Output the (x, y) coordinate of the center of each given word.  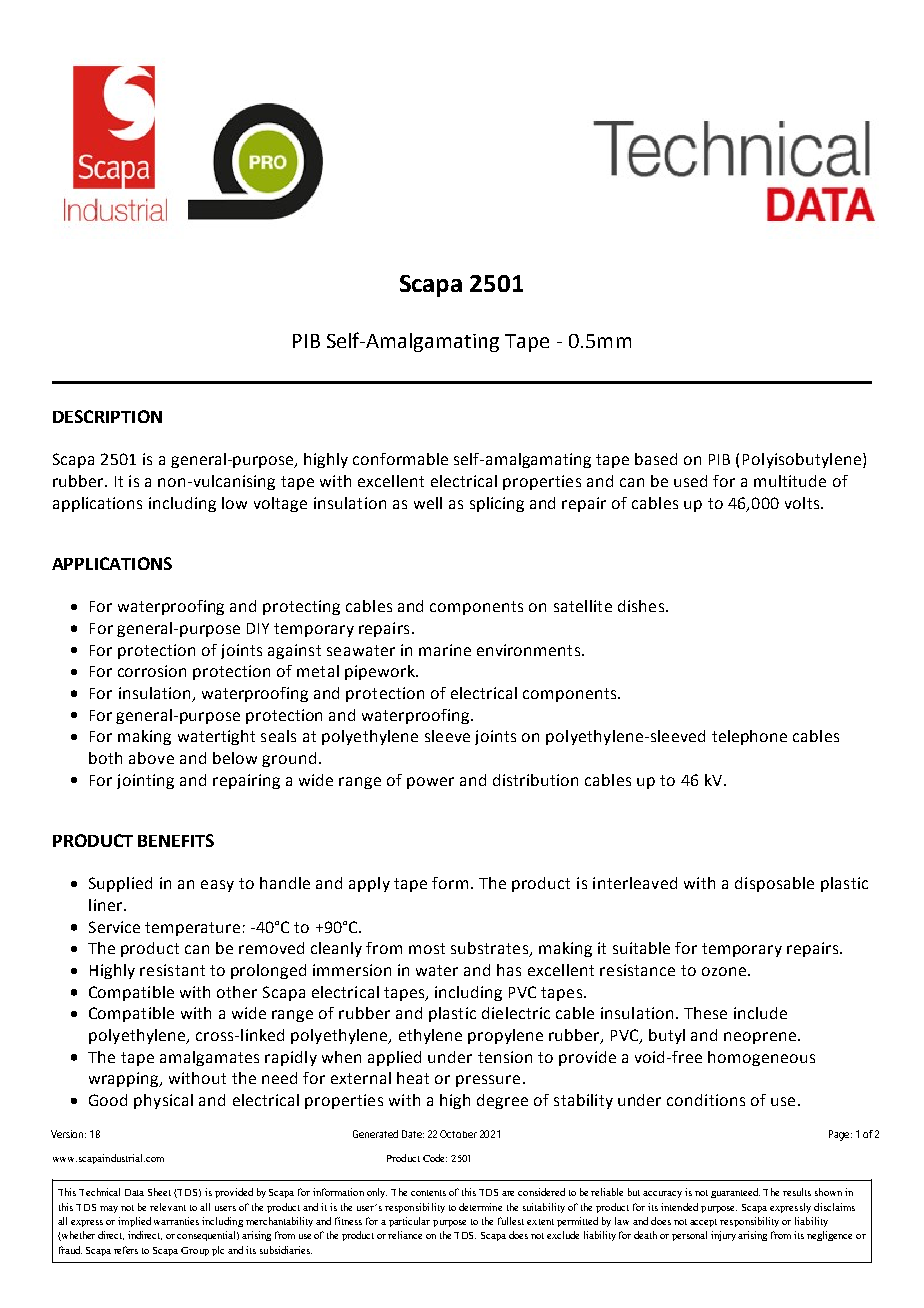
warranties (176, 1221)
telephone (749, 737)
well (428, 503)
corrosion (152, 671)
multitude (790, 481)
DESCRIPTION (107, 416)
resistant (172, 970)
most (427, 948)
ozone (724, 971)
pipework (381, 672)
